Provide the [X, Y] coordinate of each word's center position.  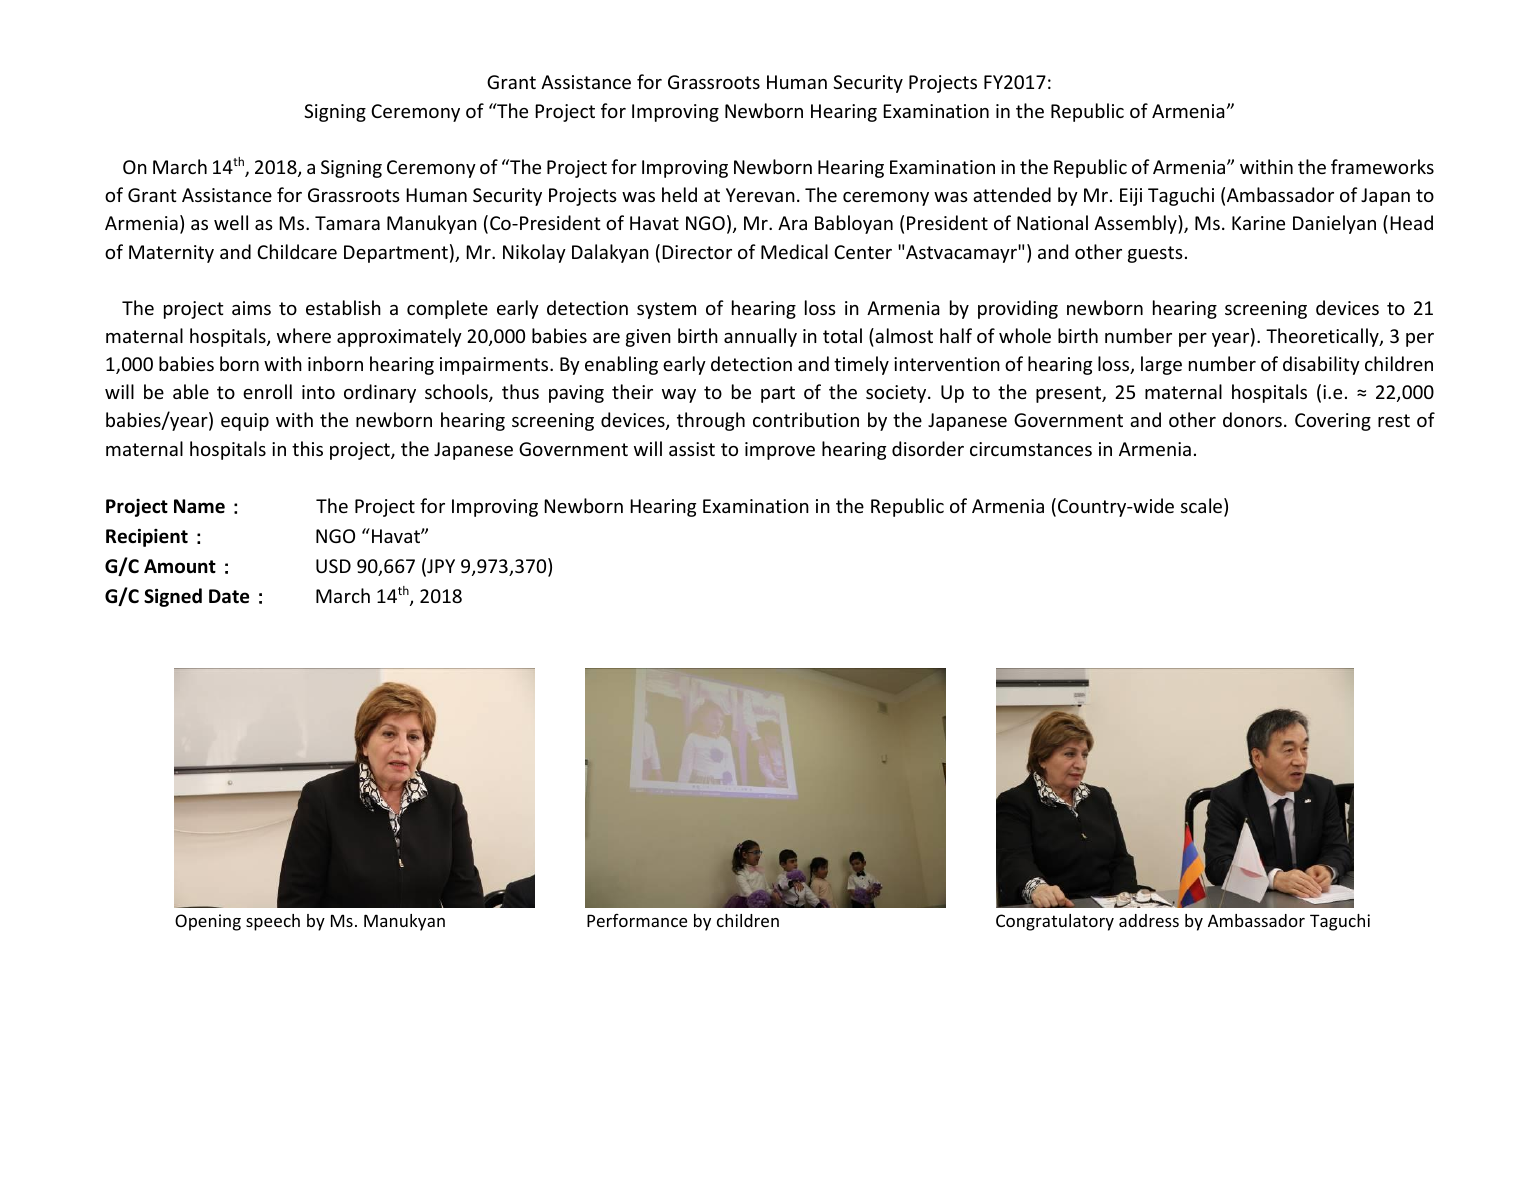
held [679, 194]
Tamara [347, 223]
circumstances [1031, 449]
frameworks [1382, 166]
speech [273, 922]
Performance [637, 920]
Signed [173, 597]
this [307, 448]
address [1149, 920]
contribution [806, 419]
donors [1252, 419]
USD [333, 566]
